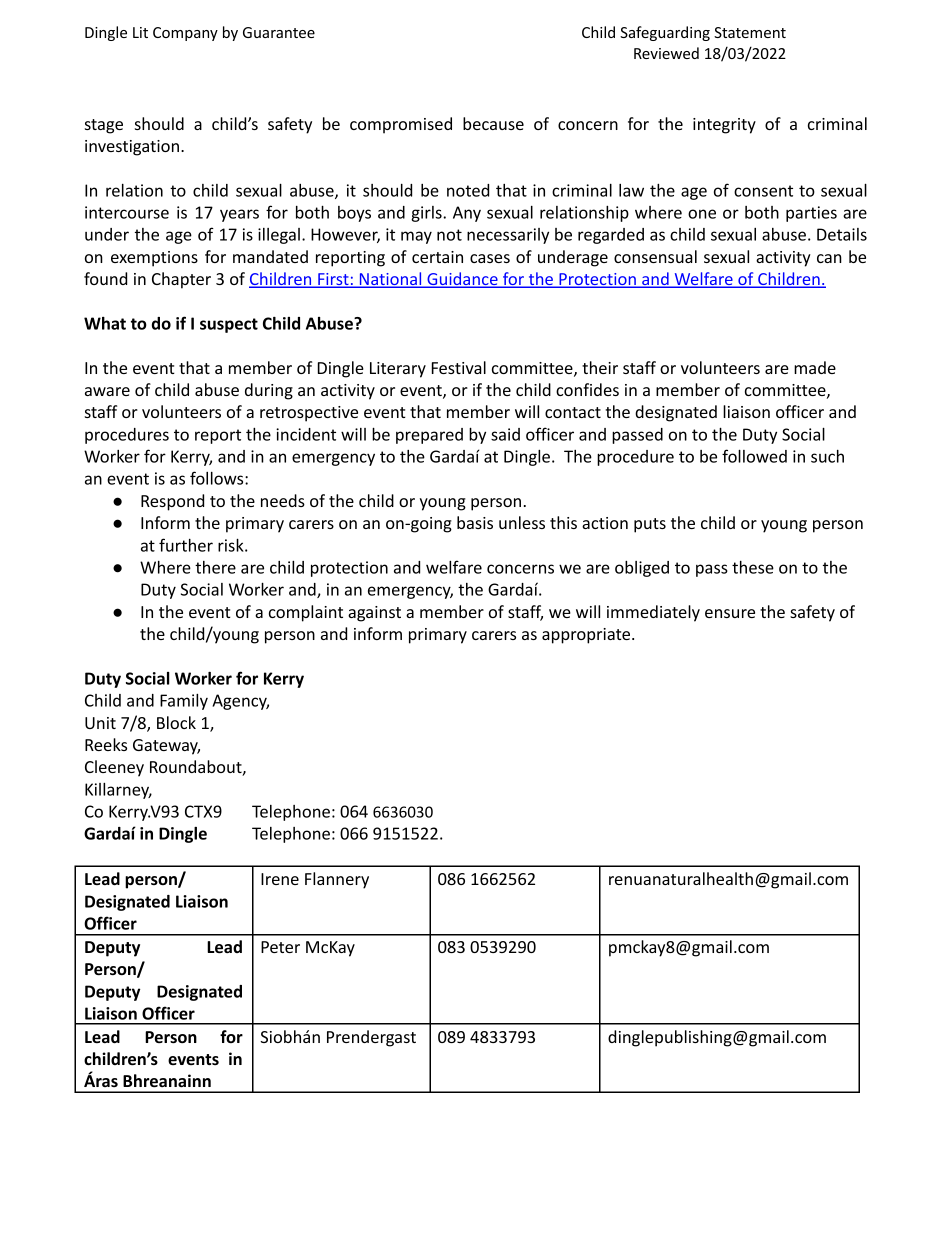 Image resolution: width=952 pixels, height=1233 pixels. Describe the element at coordinates (587, 636) in the document. I see `appropriate` at that location.
